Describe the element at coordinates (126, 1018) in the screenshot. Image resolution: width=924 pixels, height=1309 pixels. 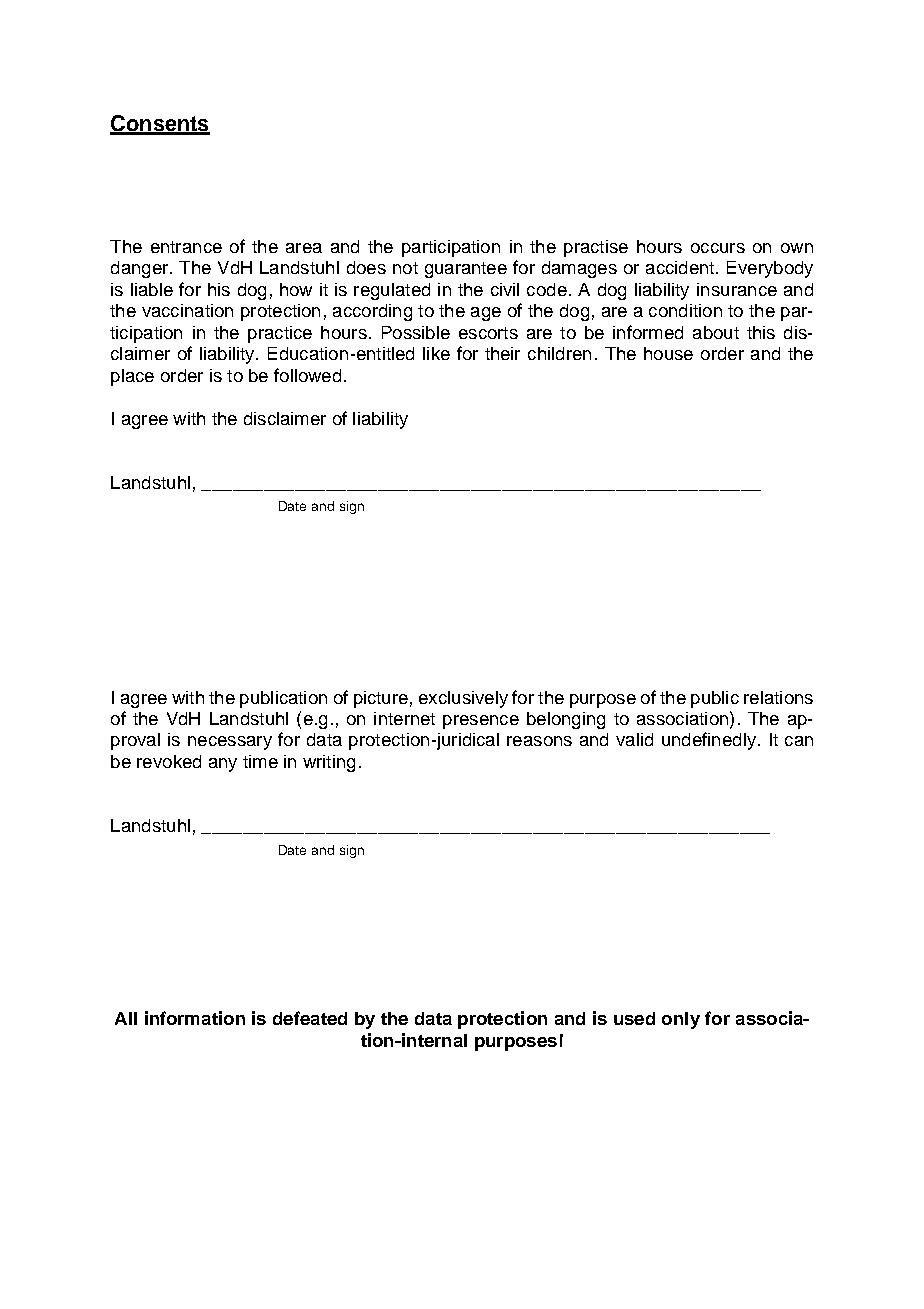
I see `All` at that location.
